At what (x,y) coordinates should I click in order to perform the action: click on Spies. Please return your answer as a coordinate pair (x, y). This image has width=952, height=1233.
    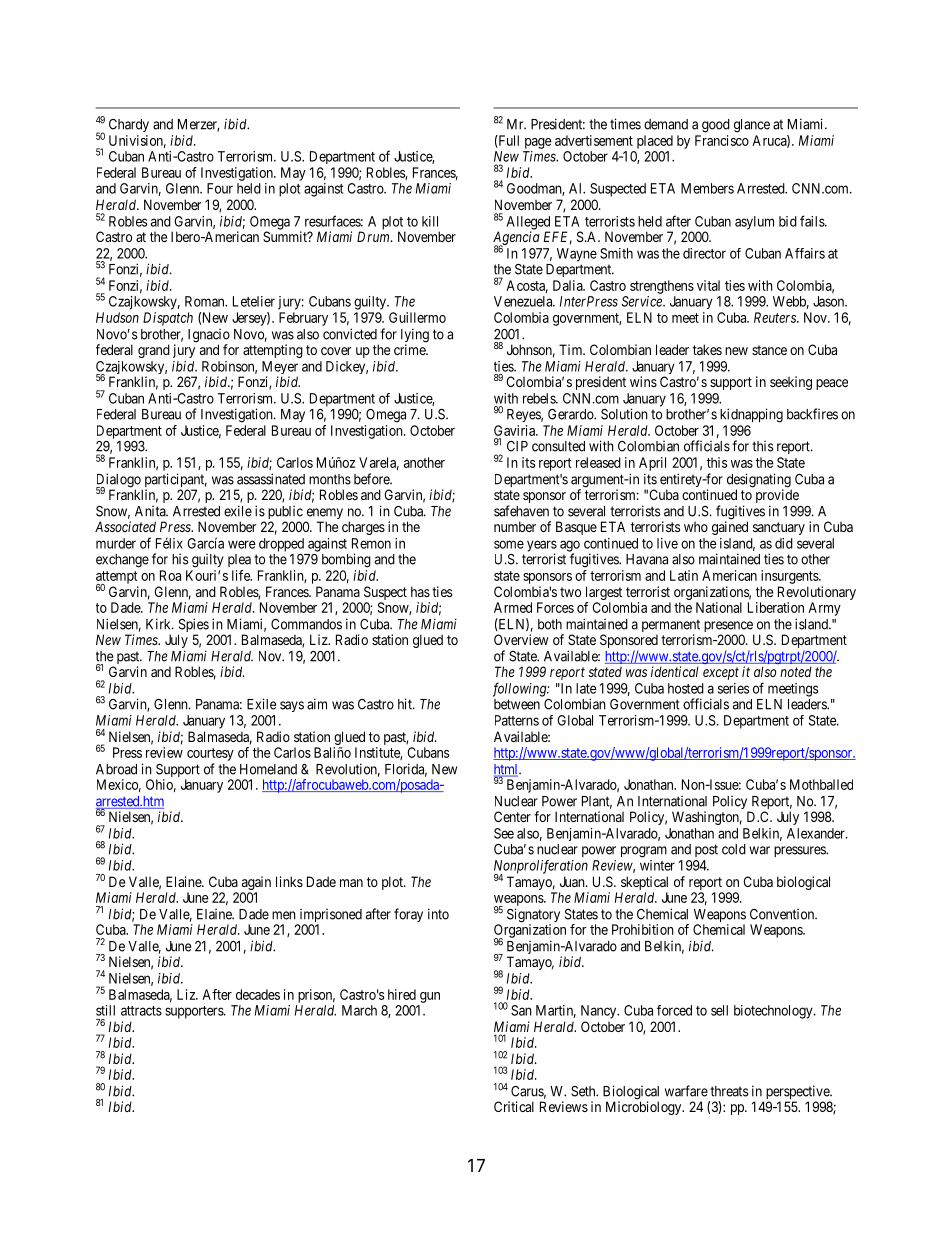
    Looking at the image, I should click on (194, 626).
